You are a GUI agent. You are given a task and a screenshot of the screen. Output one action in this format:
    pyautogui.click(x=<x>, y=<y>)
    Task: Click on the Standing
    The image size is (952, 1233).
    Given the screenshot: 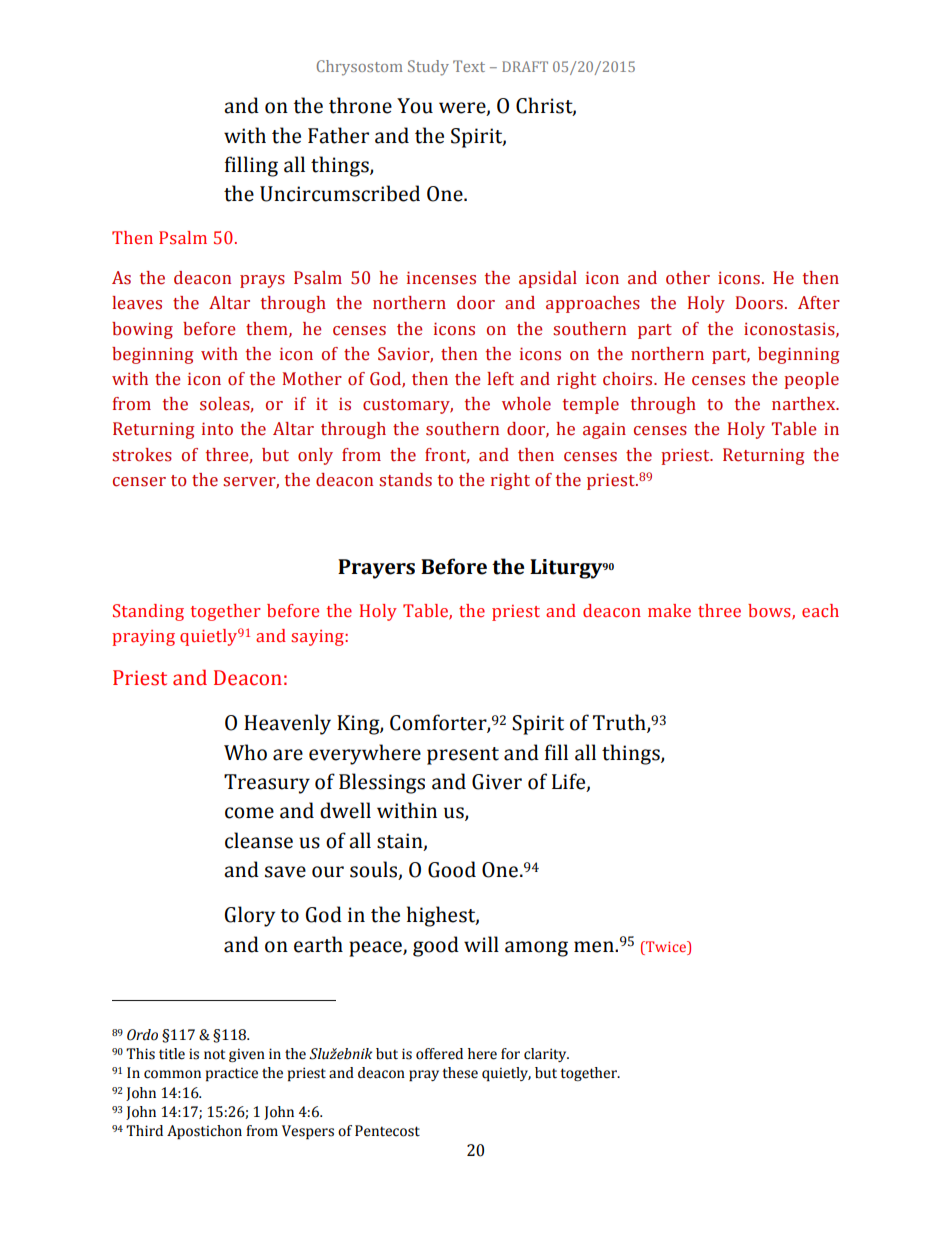 What is the action you would take?
    pyautogui.click(x=148, y=612)
